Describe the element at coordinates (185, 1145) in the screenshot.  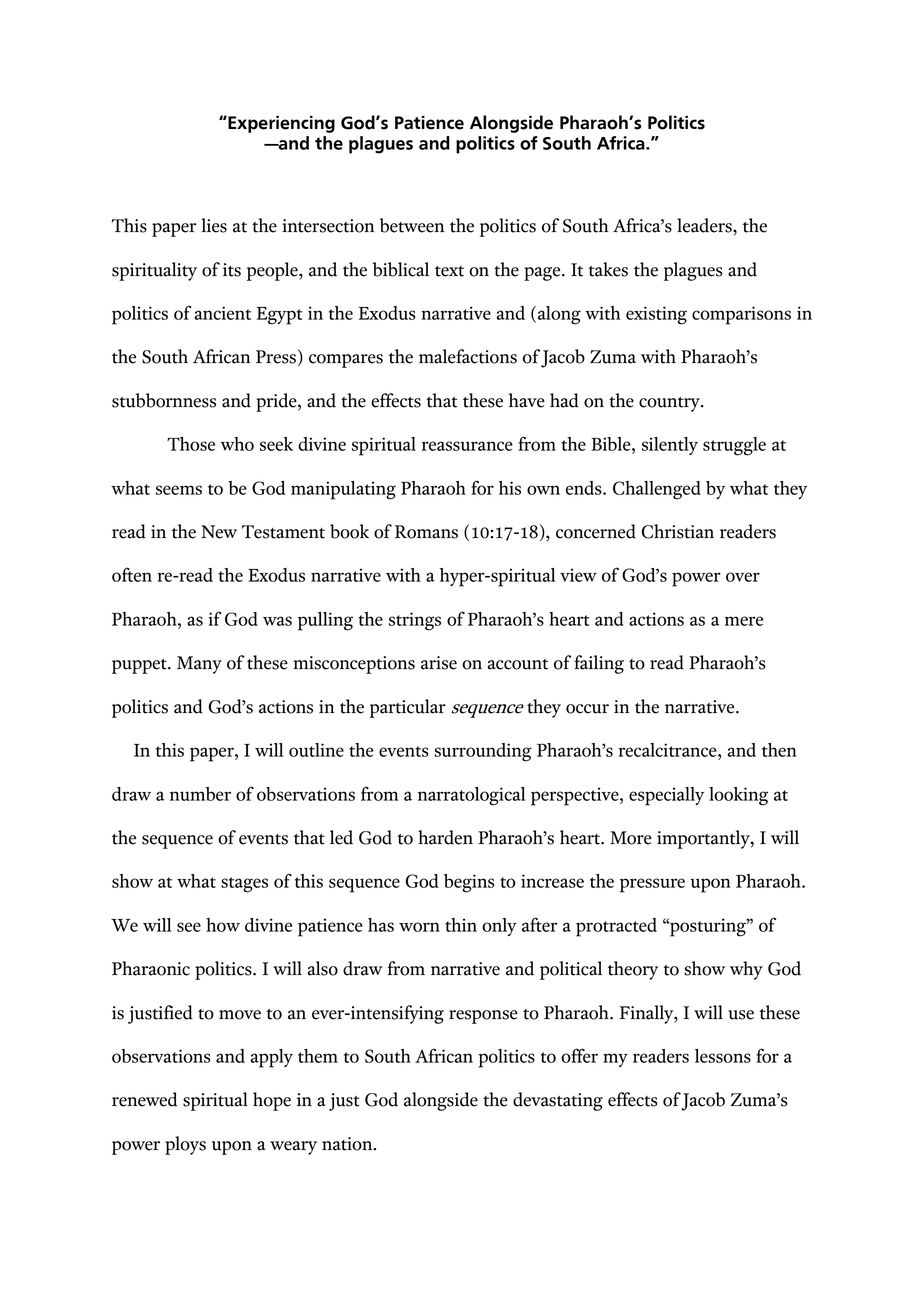
I see `ploys` at that location.
